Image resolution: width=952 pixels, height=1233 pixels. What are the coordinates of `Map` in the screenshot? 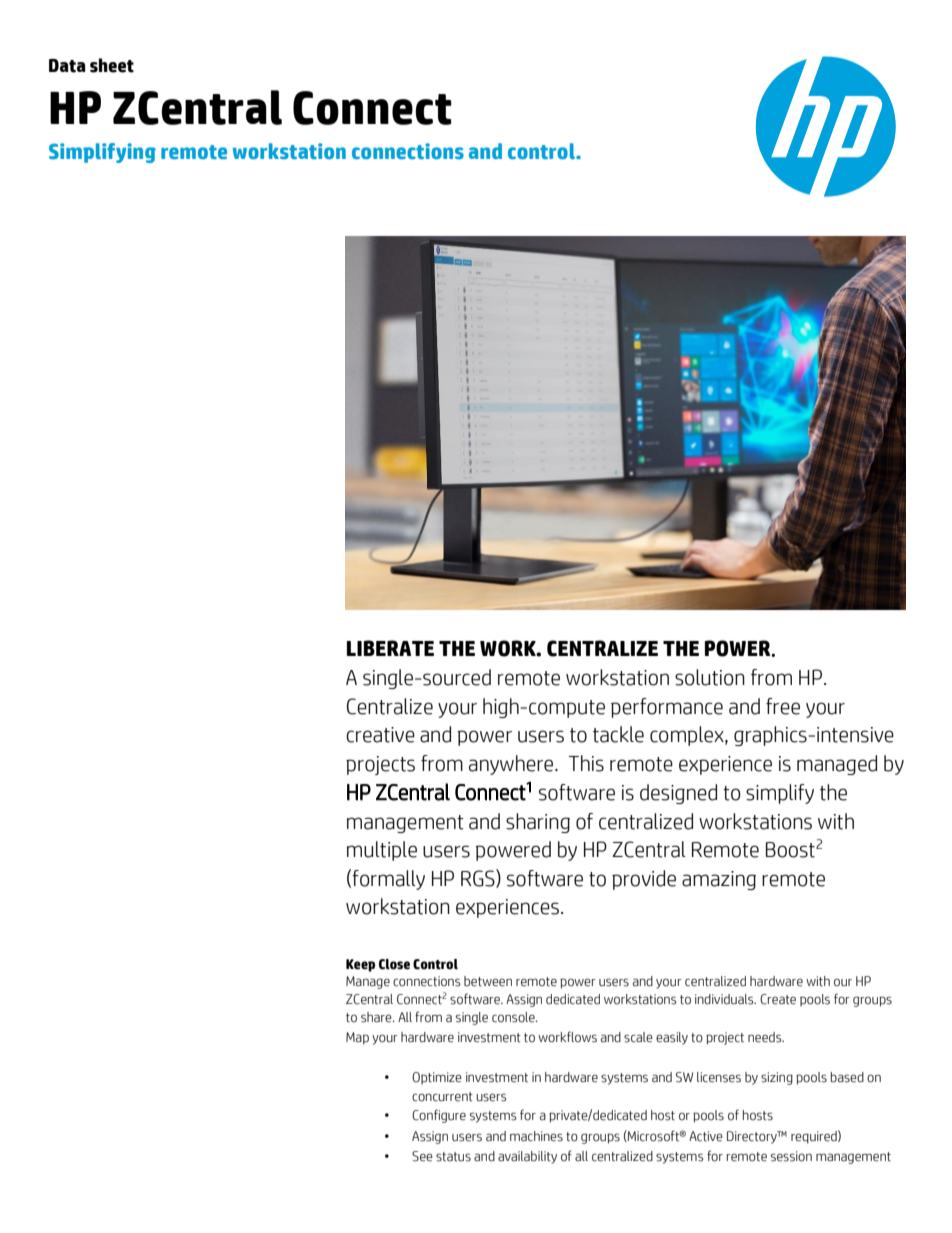 It's located at (357, 1038).
